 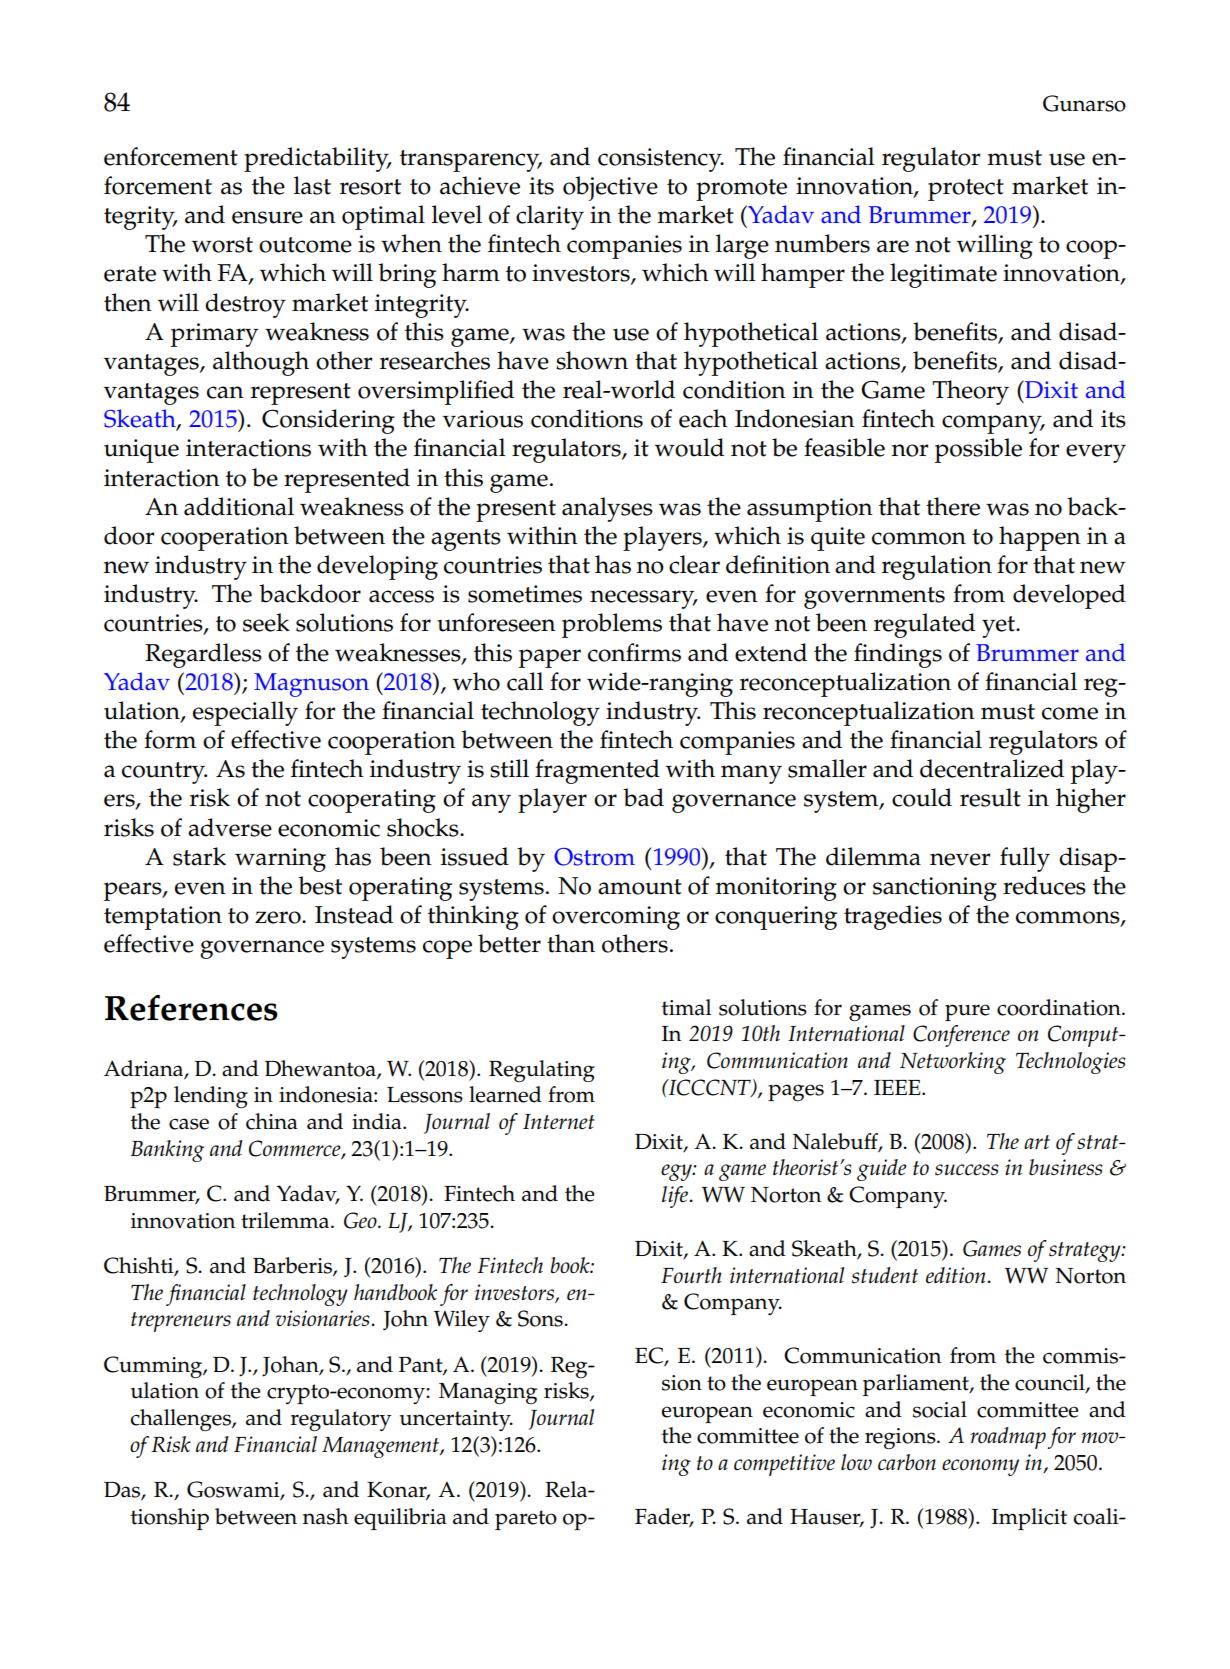 What do you see at coordinates (230, 827) in the document?
I see `adverse` at bounding box center [230, 827].
